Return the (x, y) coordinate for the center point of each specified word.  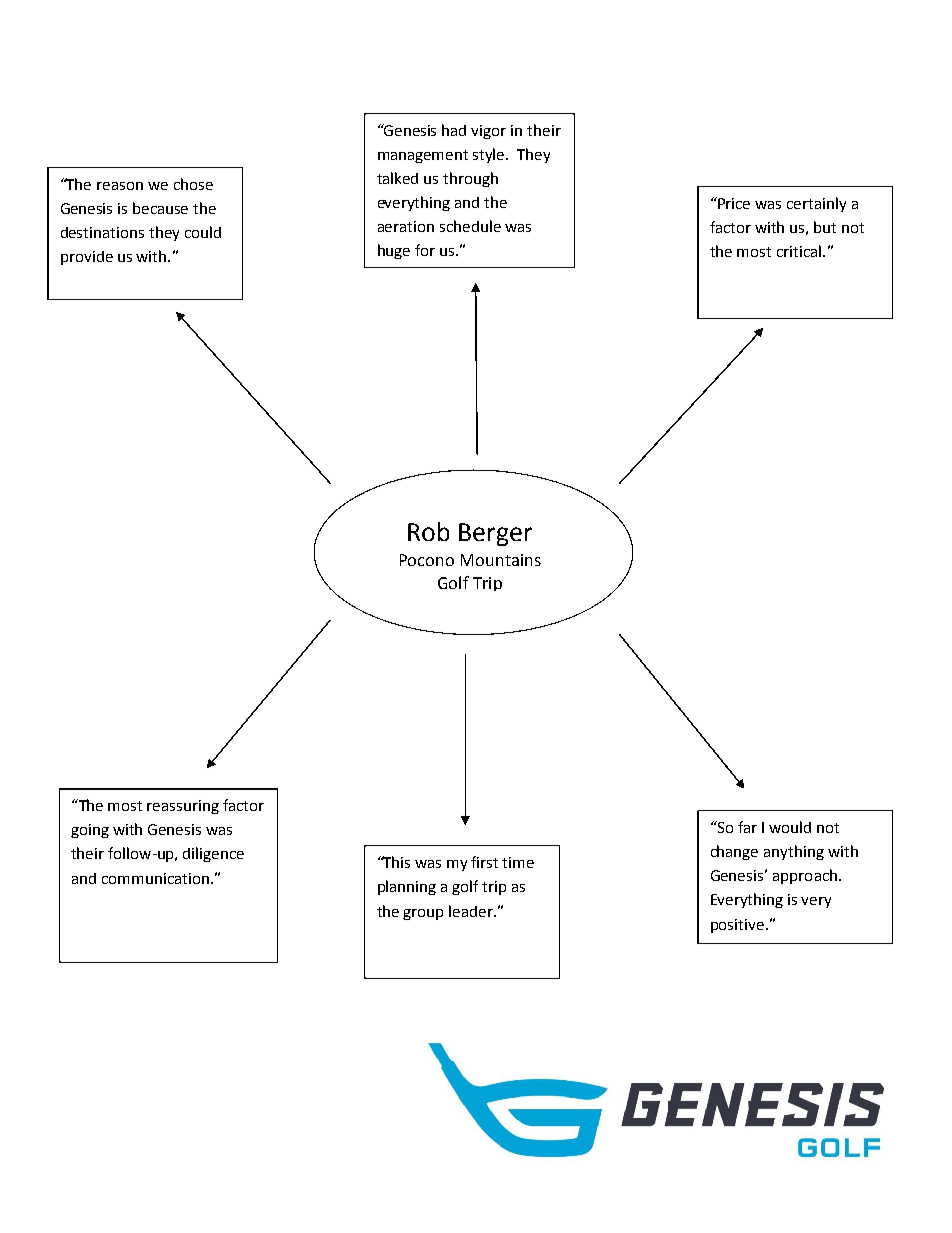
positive (737, 926)
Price (733, 203)
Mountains (501, 560)
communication (155, 878)
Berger (495, 534)
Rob (428, 531)
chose (193, 184)
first (484, 862)
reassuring (183, 807)
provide (87, 258)
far (747, 827)
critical (800, 251)
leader (472, 911)
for (425, 250)
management (423, 156)
